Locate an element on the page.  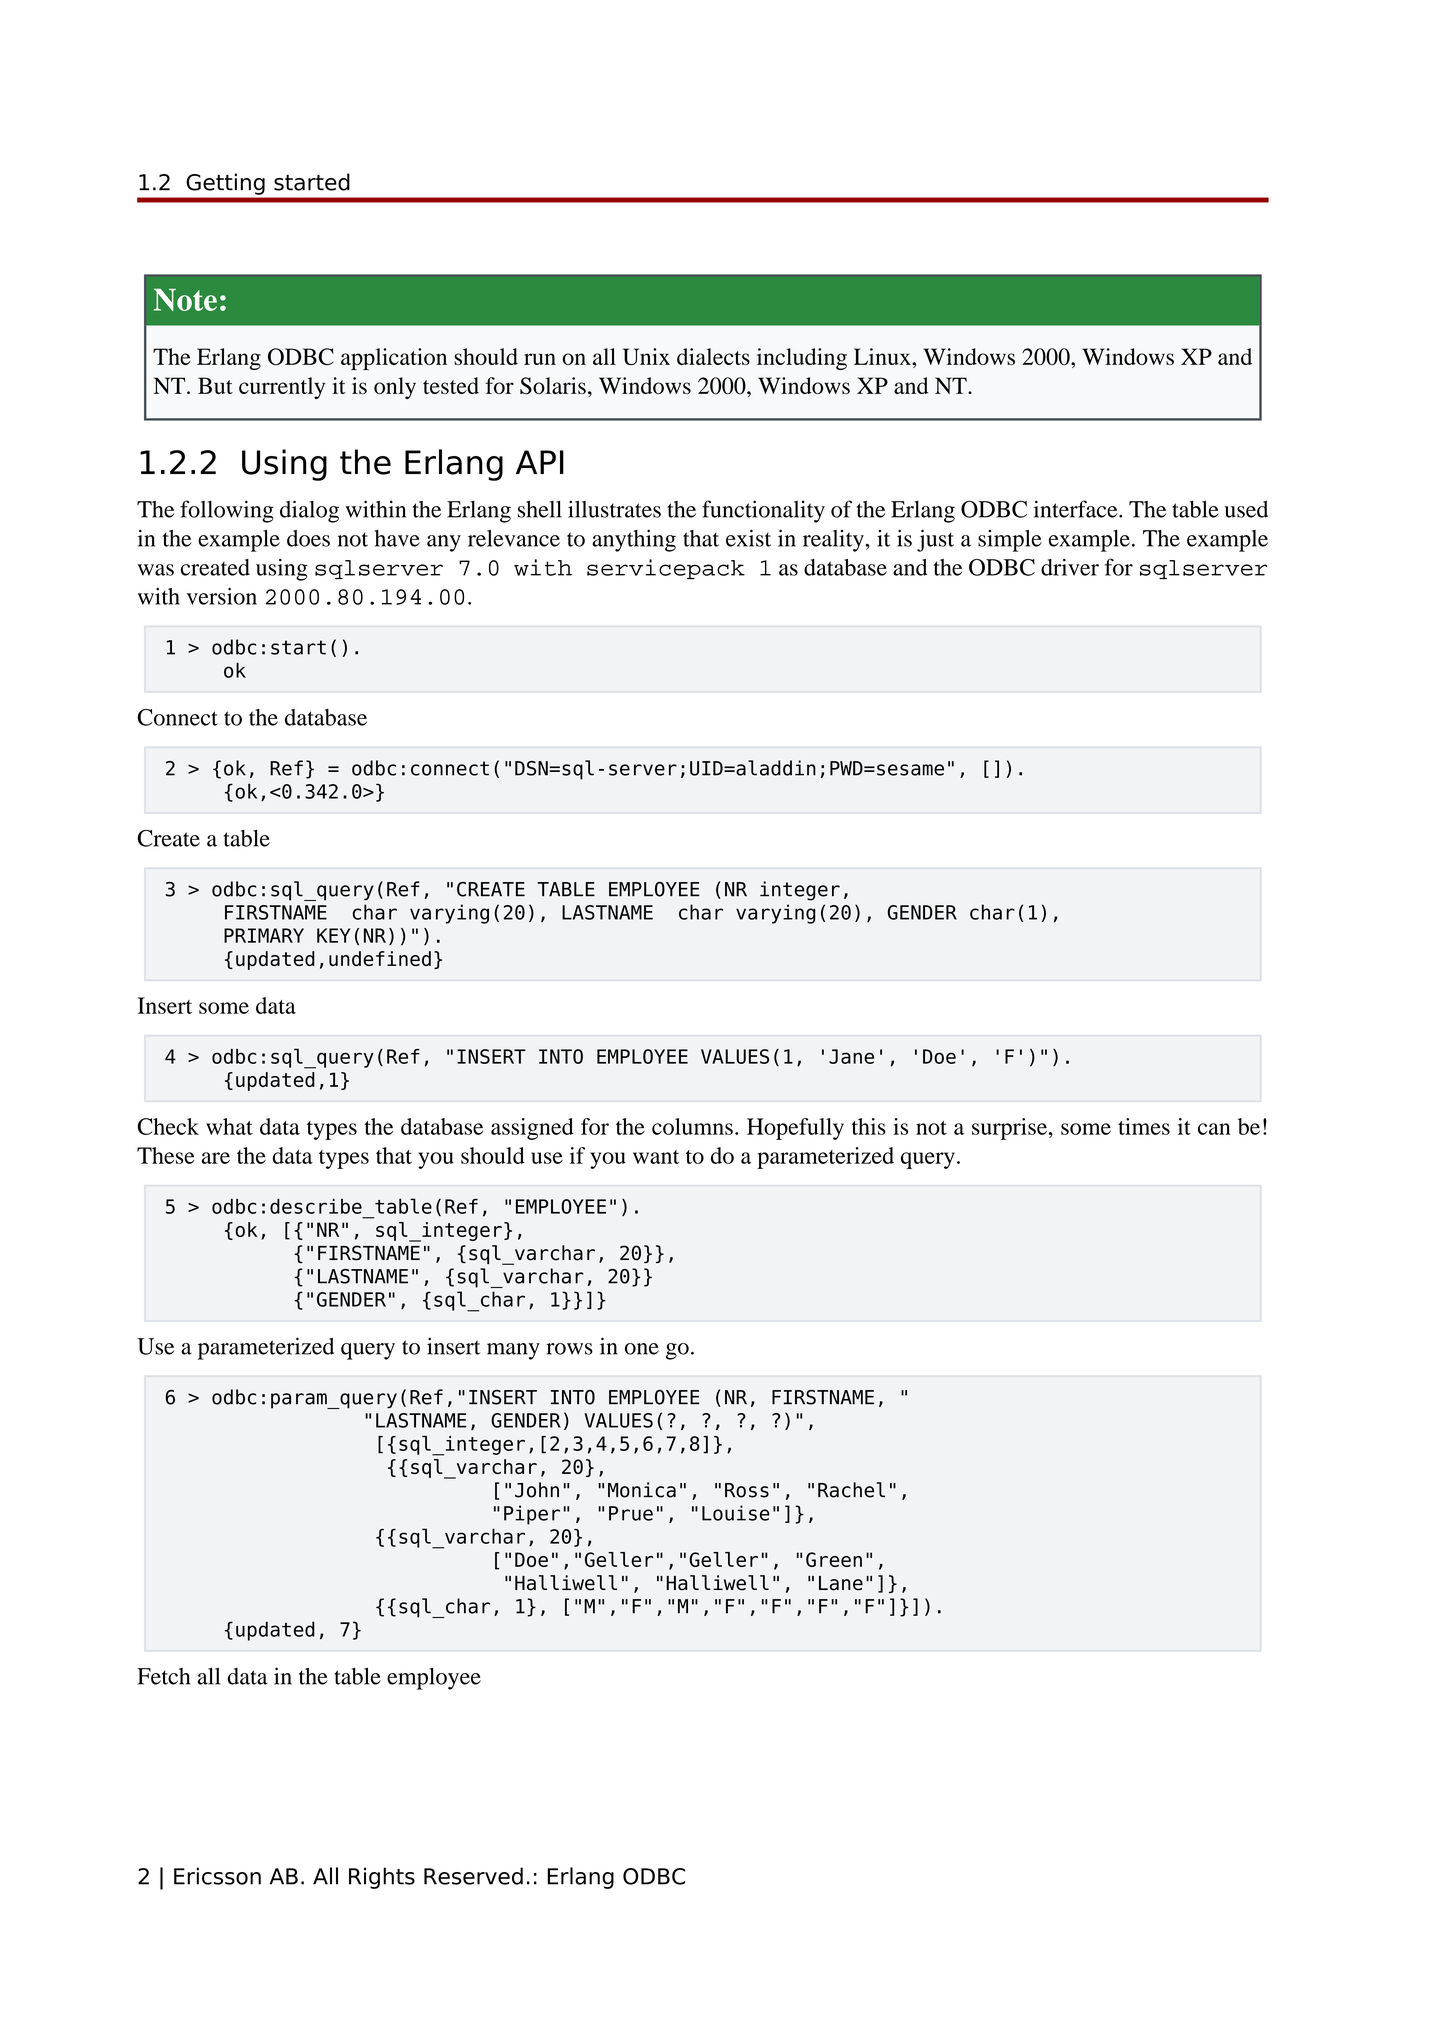
Linux is located at coordinates (883, 356).
